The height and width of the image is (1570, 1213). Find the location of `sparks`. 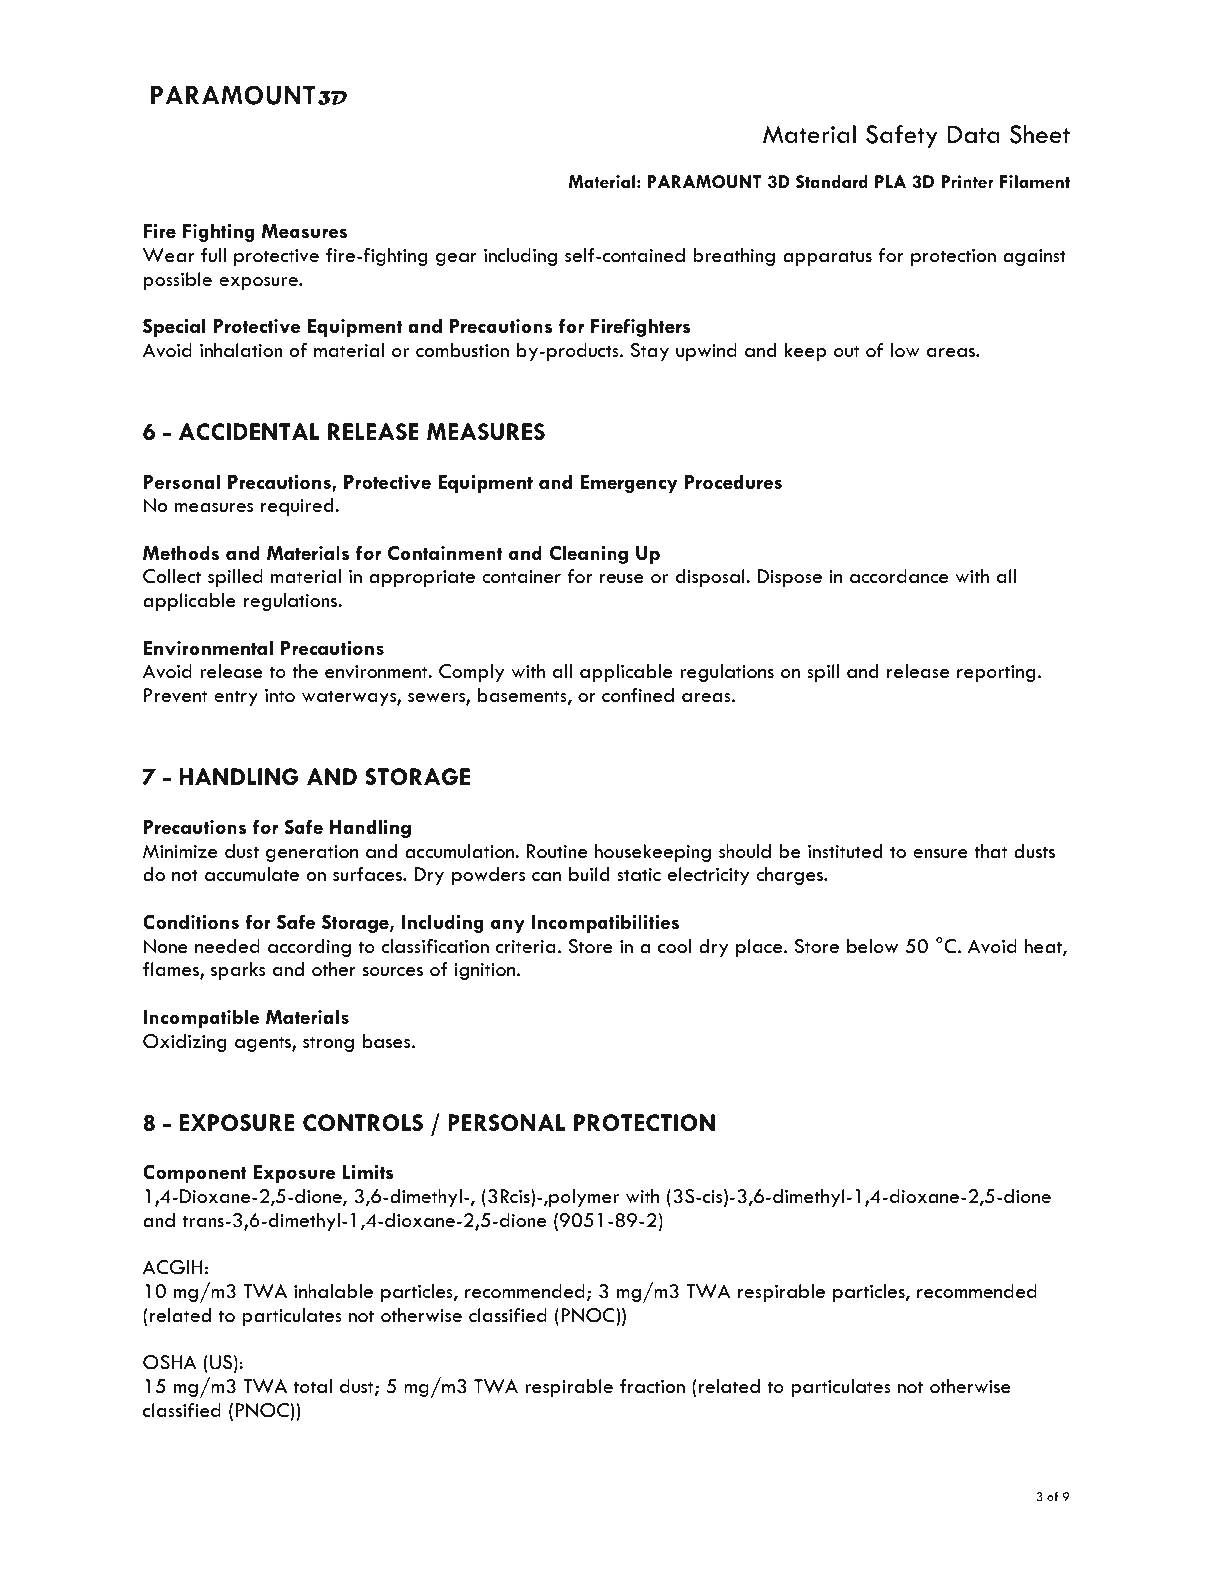

sparks is located at coordinates (238, 971).
